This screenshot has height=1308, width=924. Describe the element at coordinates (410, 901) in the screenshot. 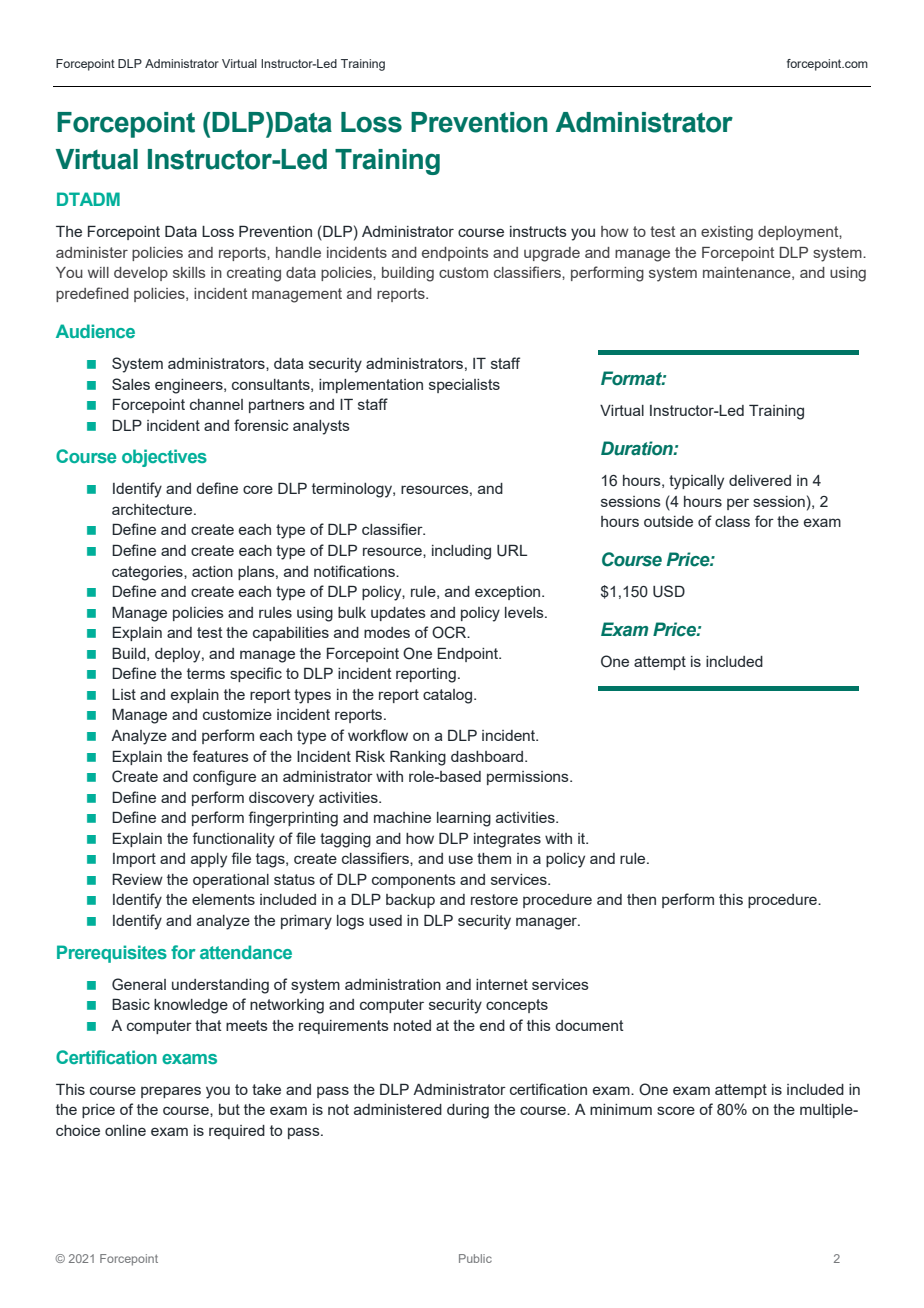

I see `backup` at that location.
